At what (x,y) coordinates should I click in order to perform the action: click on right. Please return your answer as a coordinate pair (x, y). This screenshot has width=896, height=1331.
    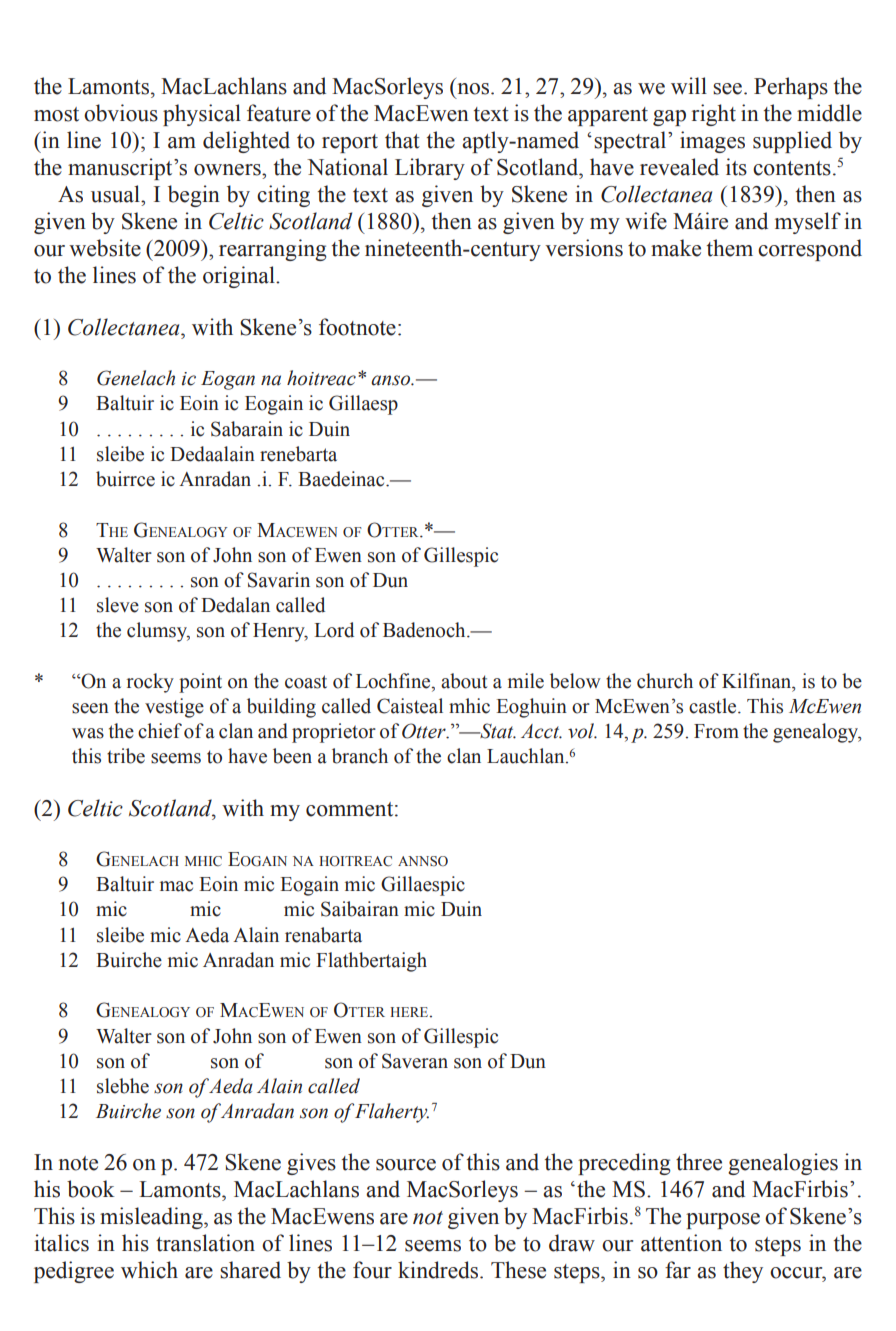
    Looking at the image, I should click on (714, 115).
